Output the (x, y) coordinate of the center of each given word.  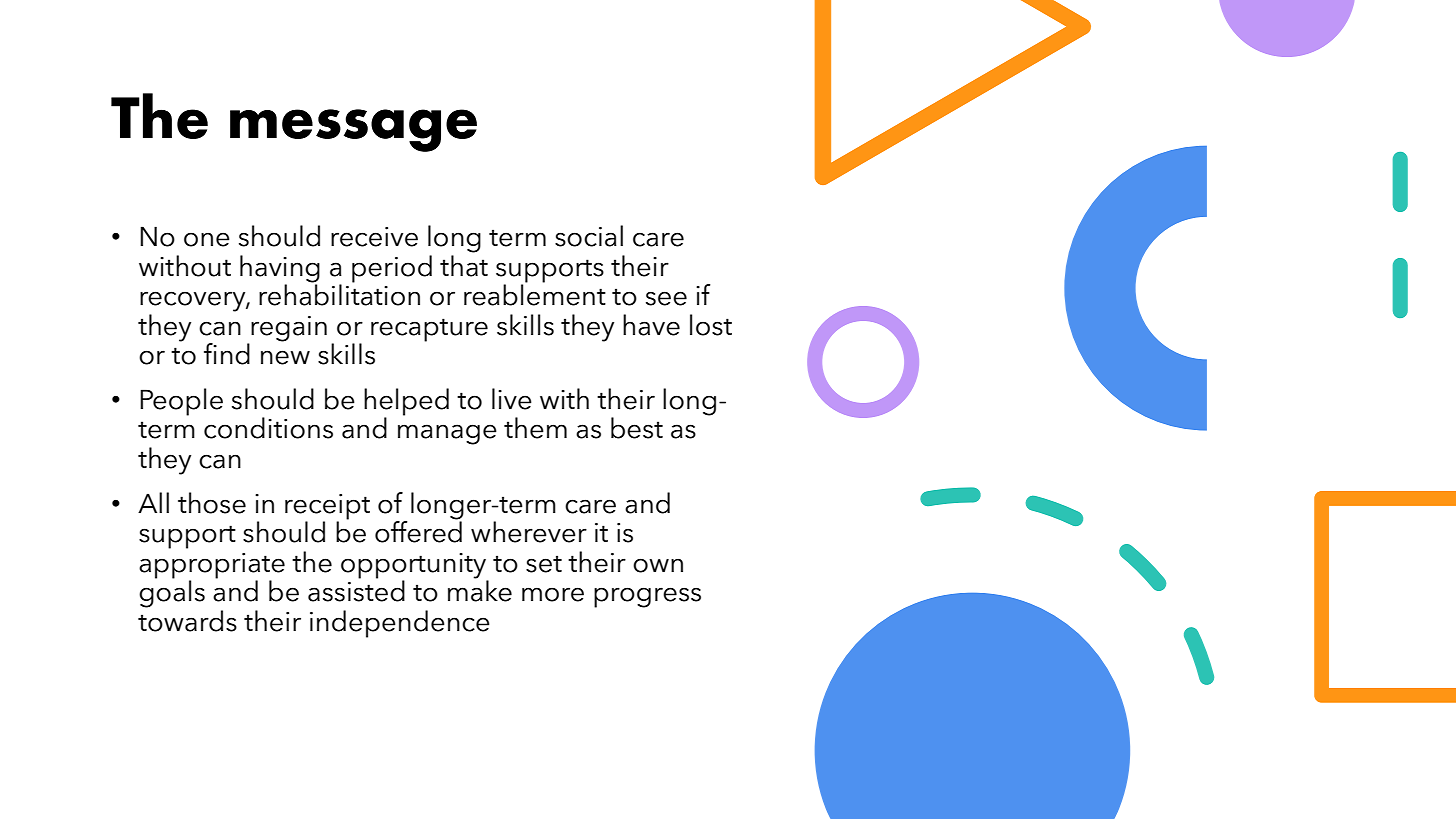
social (589, 236)
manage (447, 434)
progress (647, 597)
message (353, 130)
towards (187, 619)
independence (400, 624)
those (212, 503)
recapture (429, 330)
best (637, 428)
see (666, 298)
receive (374, 237)
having (280, 270)
